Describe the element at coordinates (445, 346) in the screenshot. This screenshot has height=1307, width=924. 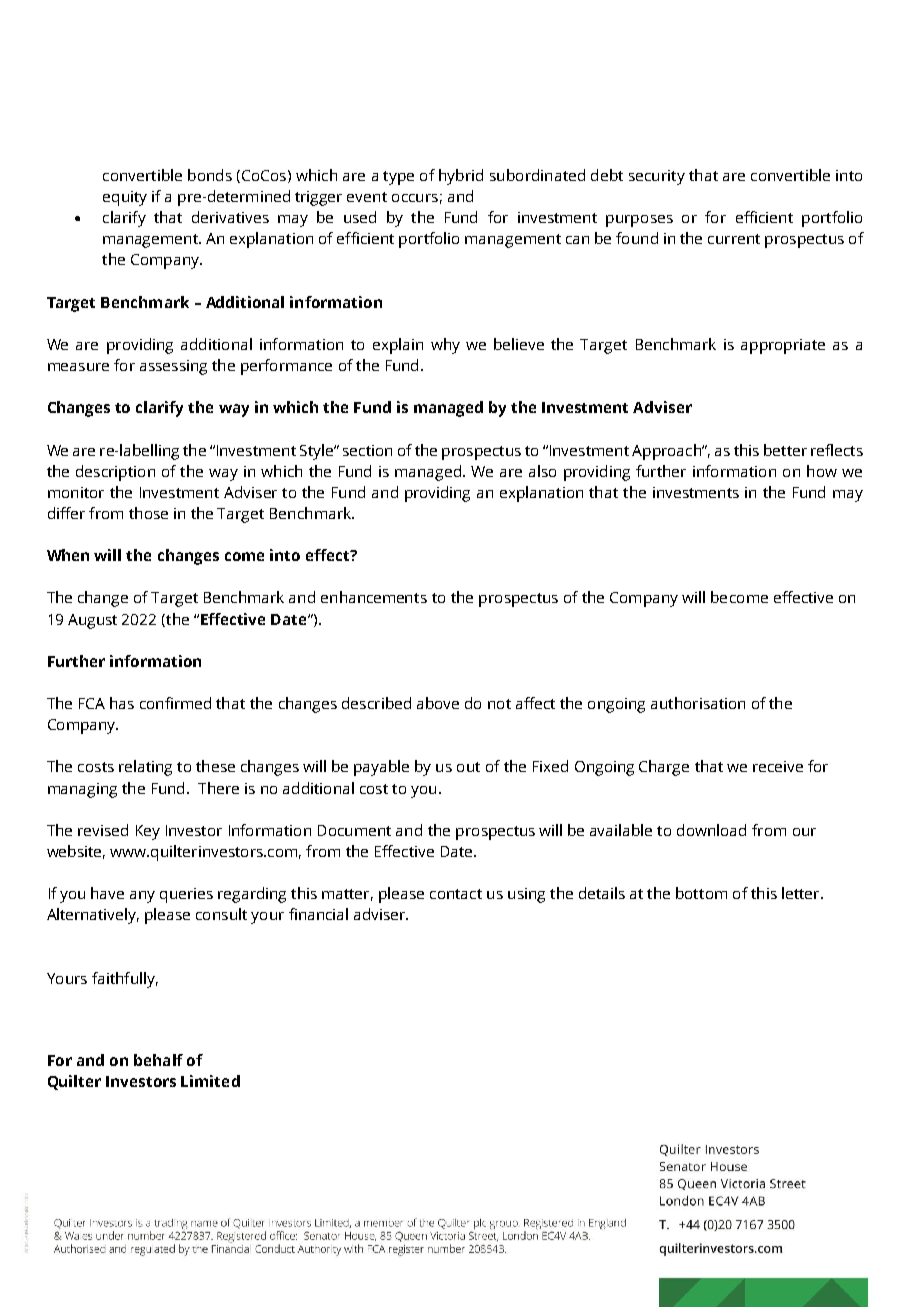
I see `why` at that location.
